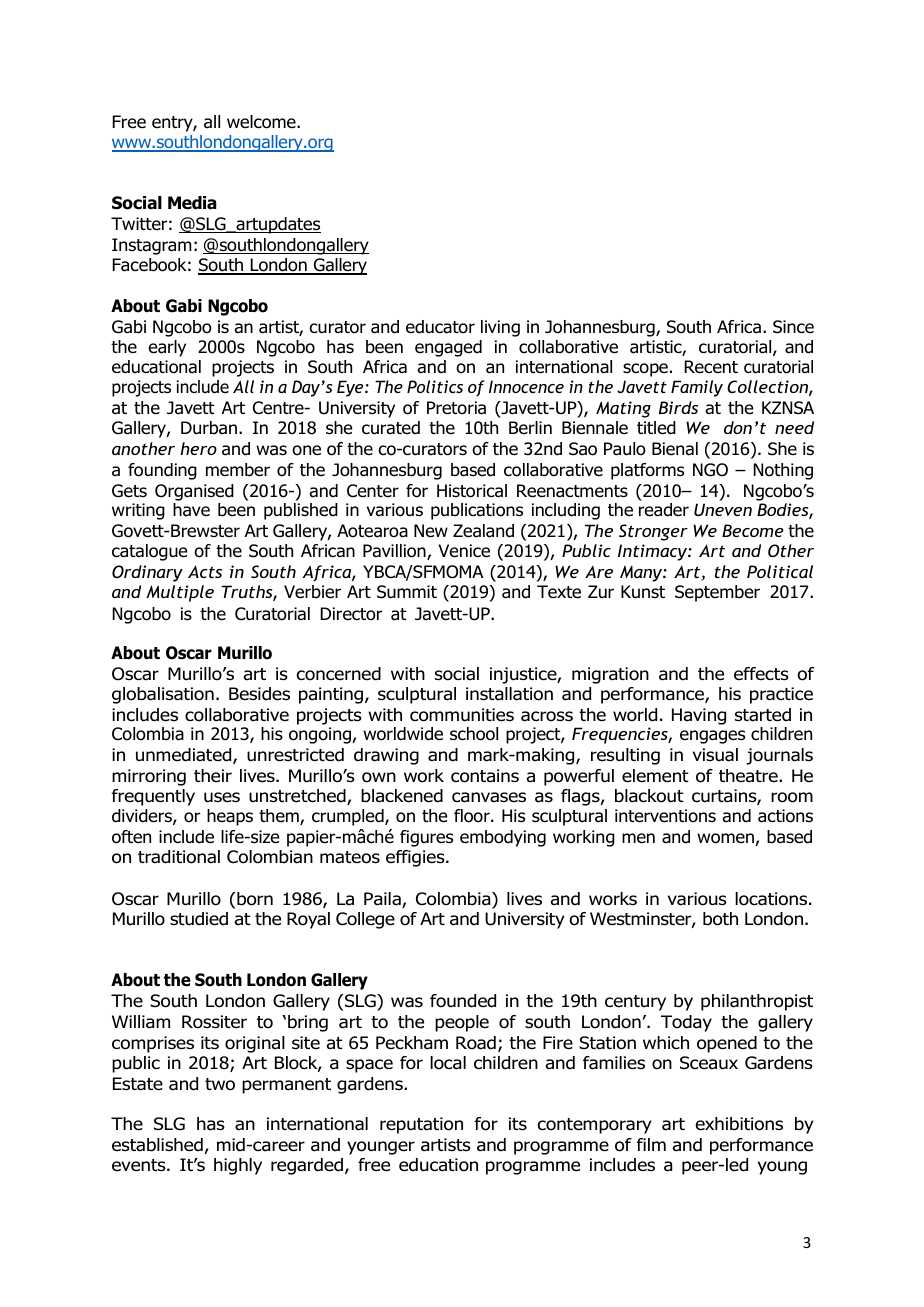 Image resolution: width=924 pixels, height=1307 pixels. I want to click on Multiple, so click(180, 593).
